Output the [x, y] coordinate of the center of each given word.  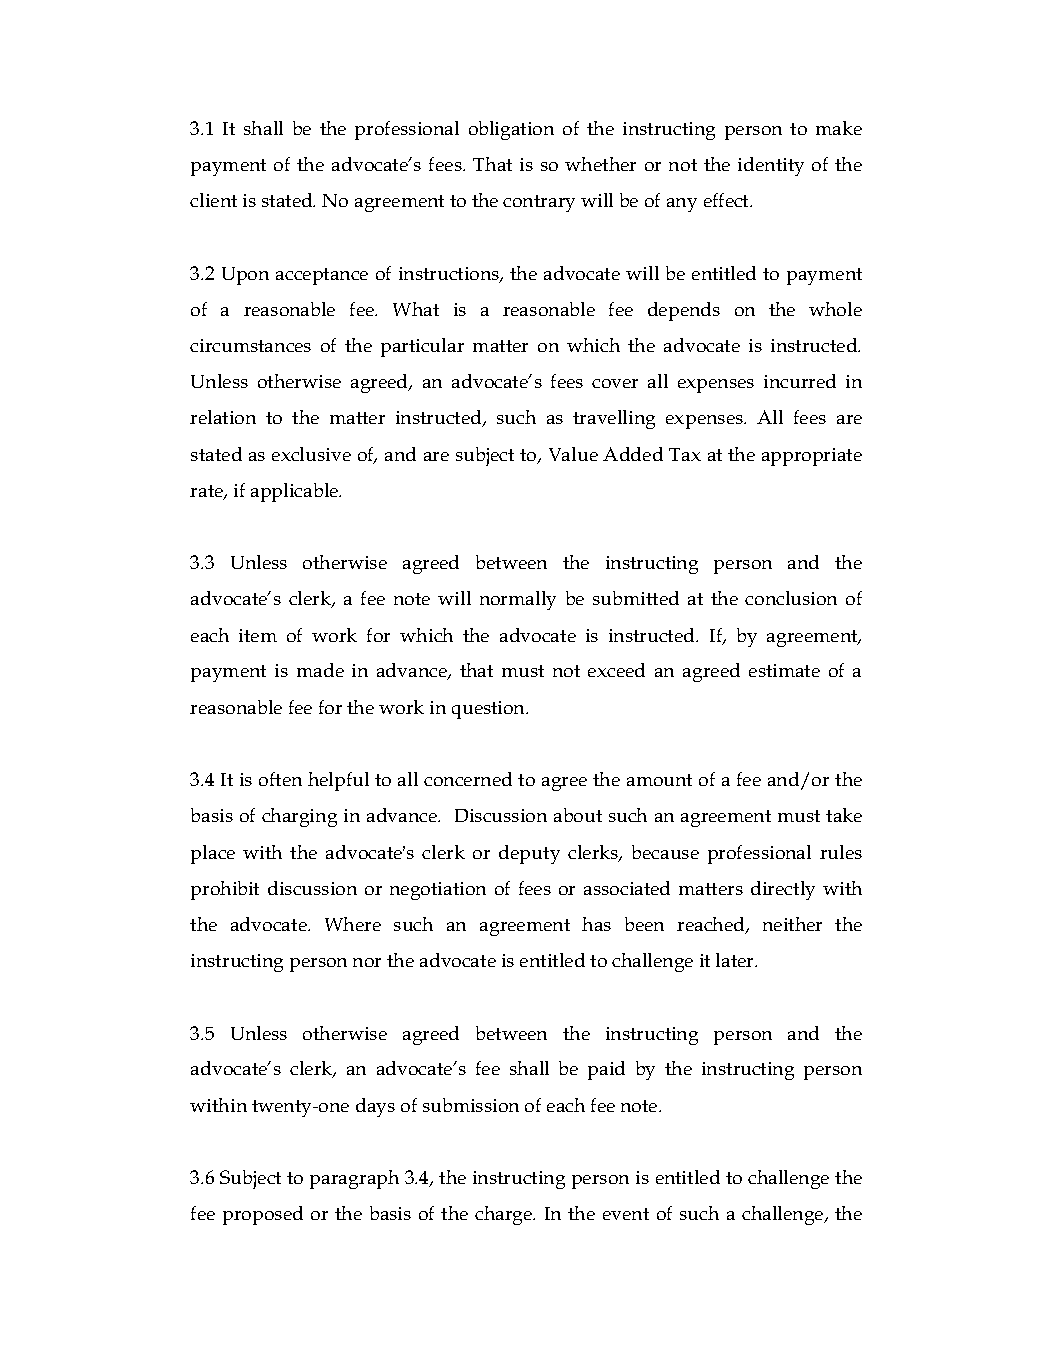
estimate [784, 670]
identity [771, 166]
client [213, 200]
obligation [511, 130]
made [320, 670]
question [490, 710]
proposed [263, 1215]
